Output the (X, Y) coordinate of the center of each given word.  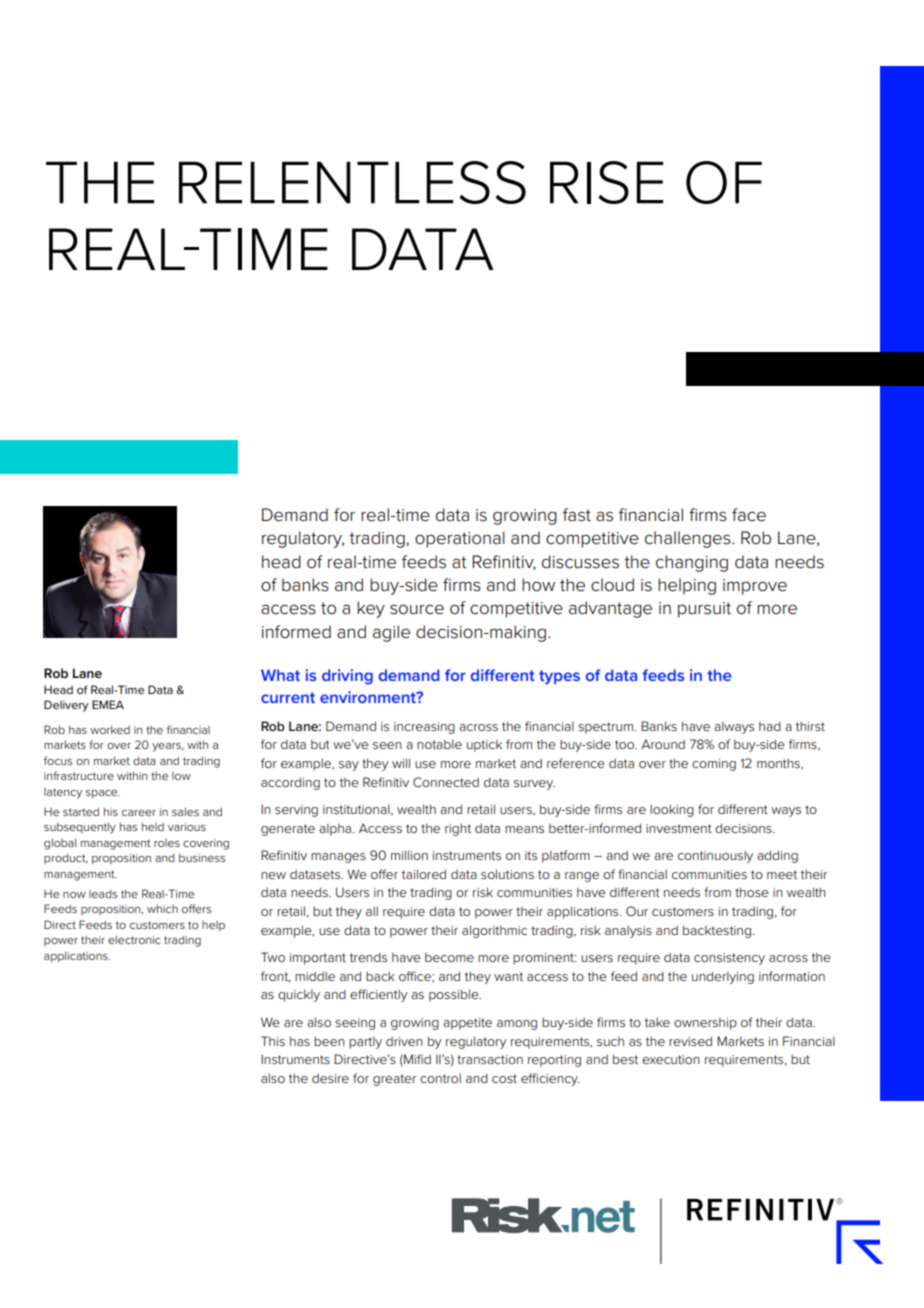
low (181, 776)
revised (690, 1041)
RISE (606, 182)
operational (460, 539)
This (273, 1041)
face (749, 515)
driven (404, 1041)
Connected (446, 782)
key (371, 609)
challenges (689, 539)
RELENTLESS (352, 182)
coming (714, 765)
